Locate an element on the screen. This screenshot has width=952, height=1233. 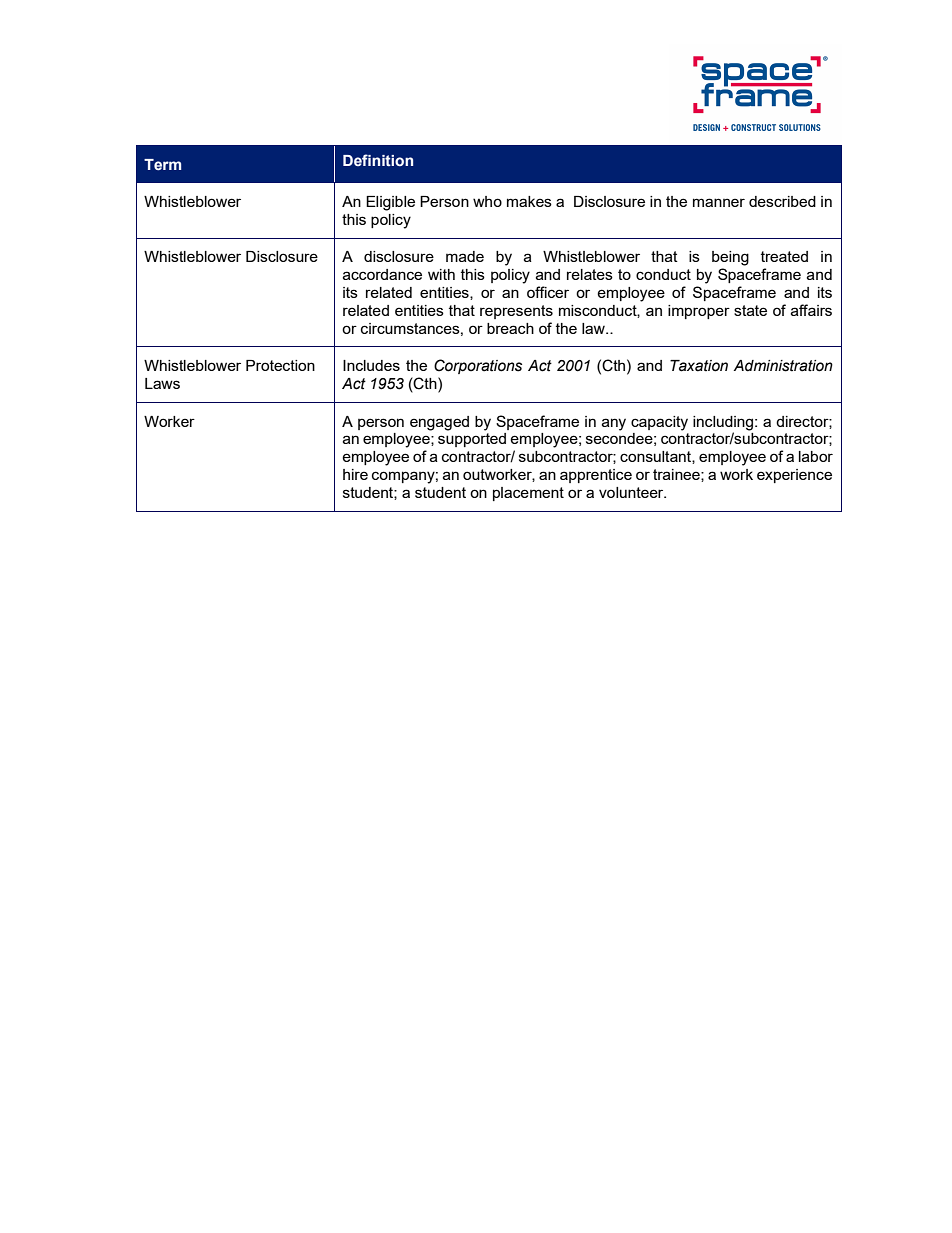
engaged is located at coordinates (439, 423).
